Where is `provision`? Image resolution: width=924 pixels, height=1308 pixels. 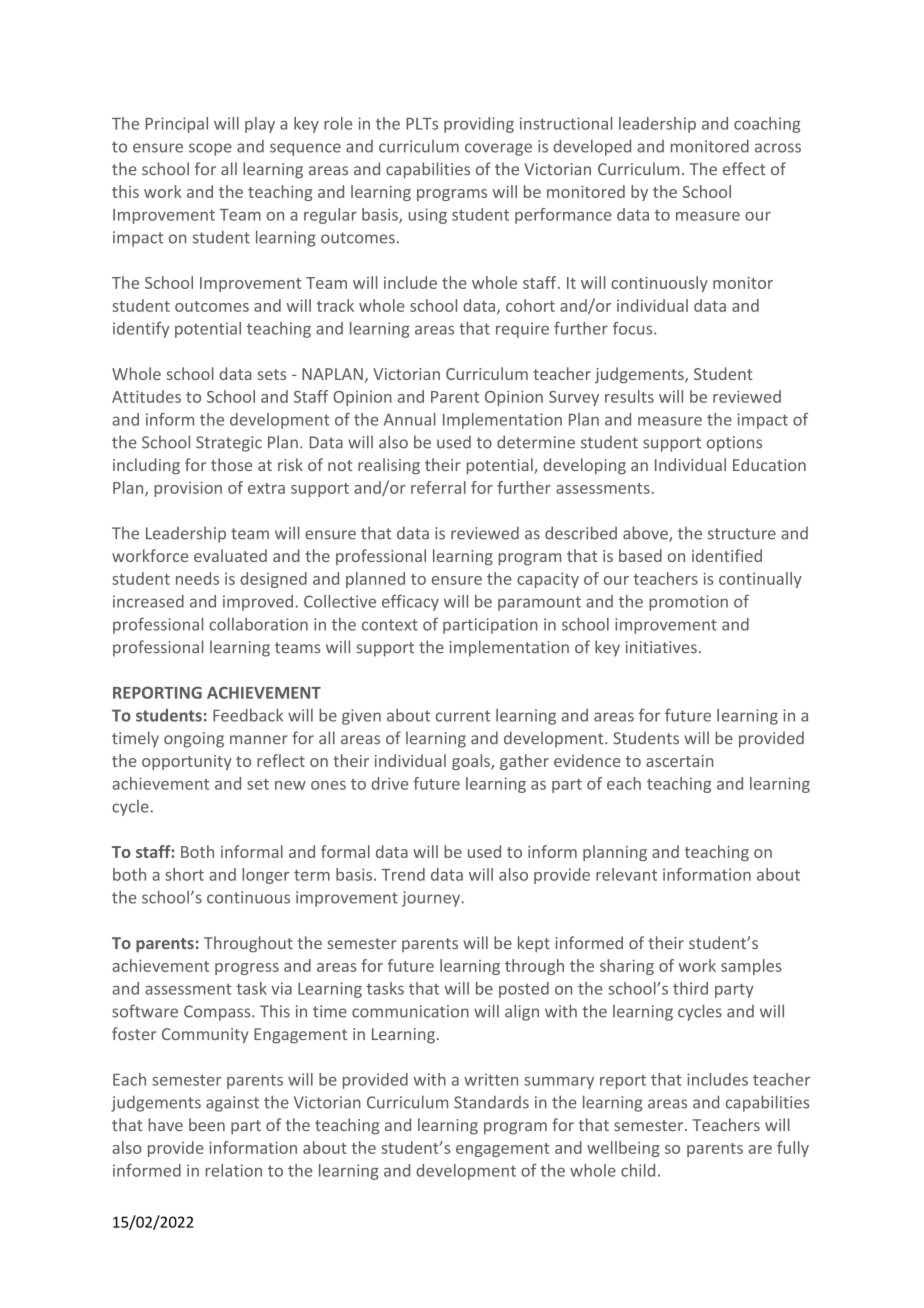 provision is located at coordinates (188, 489).
